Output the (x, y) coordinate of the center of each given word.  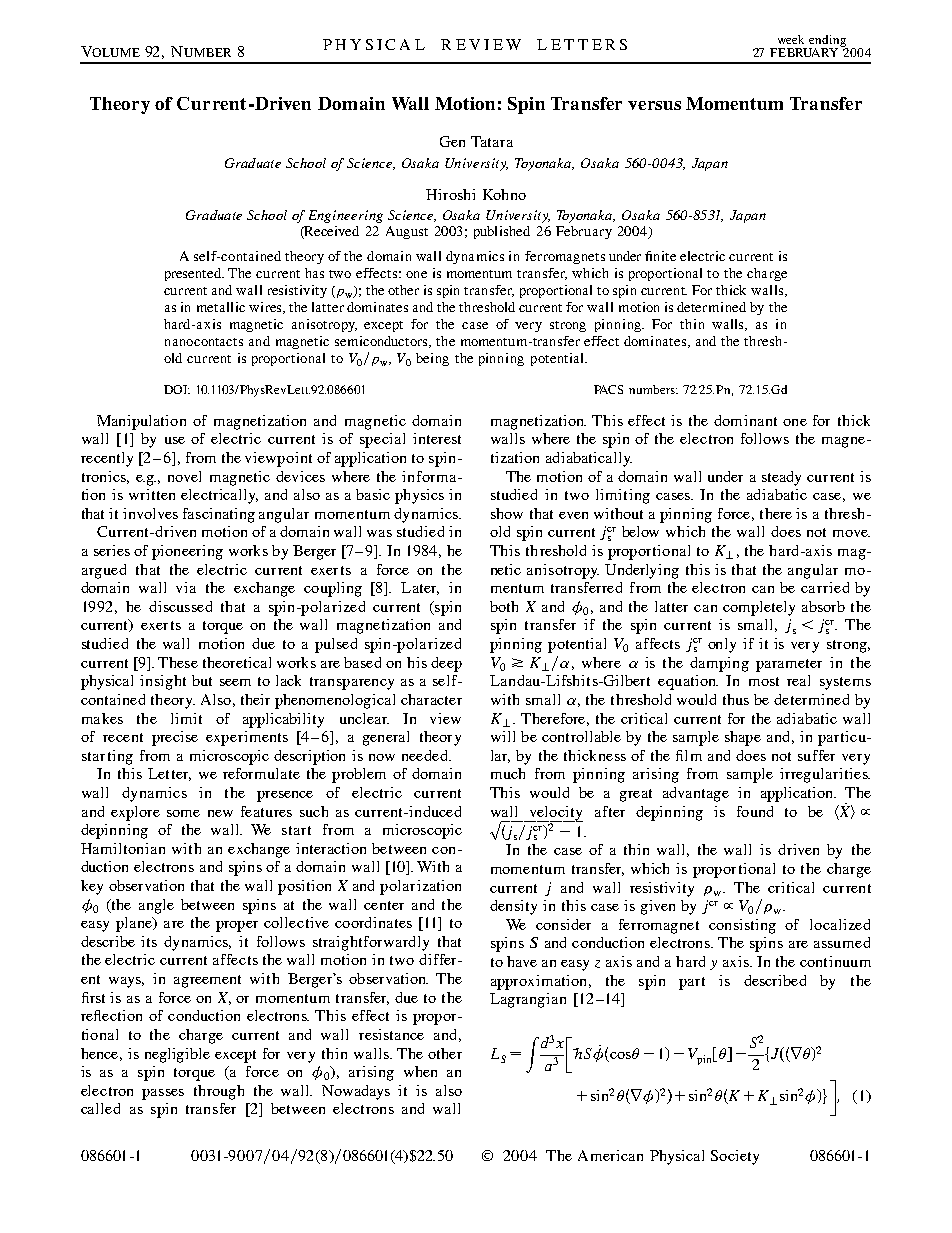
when (420, 1071)
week (791, 39)
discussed (180, 606)
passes (163, 1094)
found (755, 811)
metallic (221, 307)
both (504, 606)
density (513, 907)
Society (735, 1157)
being (432, 359)
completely (759, 608)
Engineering (346, 216)
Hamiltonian (123, 848)
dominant (745, 420)
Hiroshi (450, 194)
